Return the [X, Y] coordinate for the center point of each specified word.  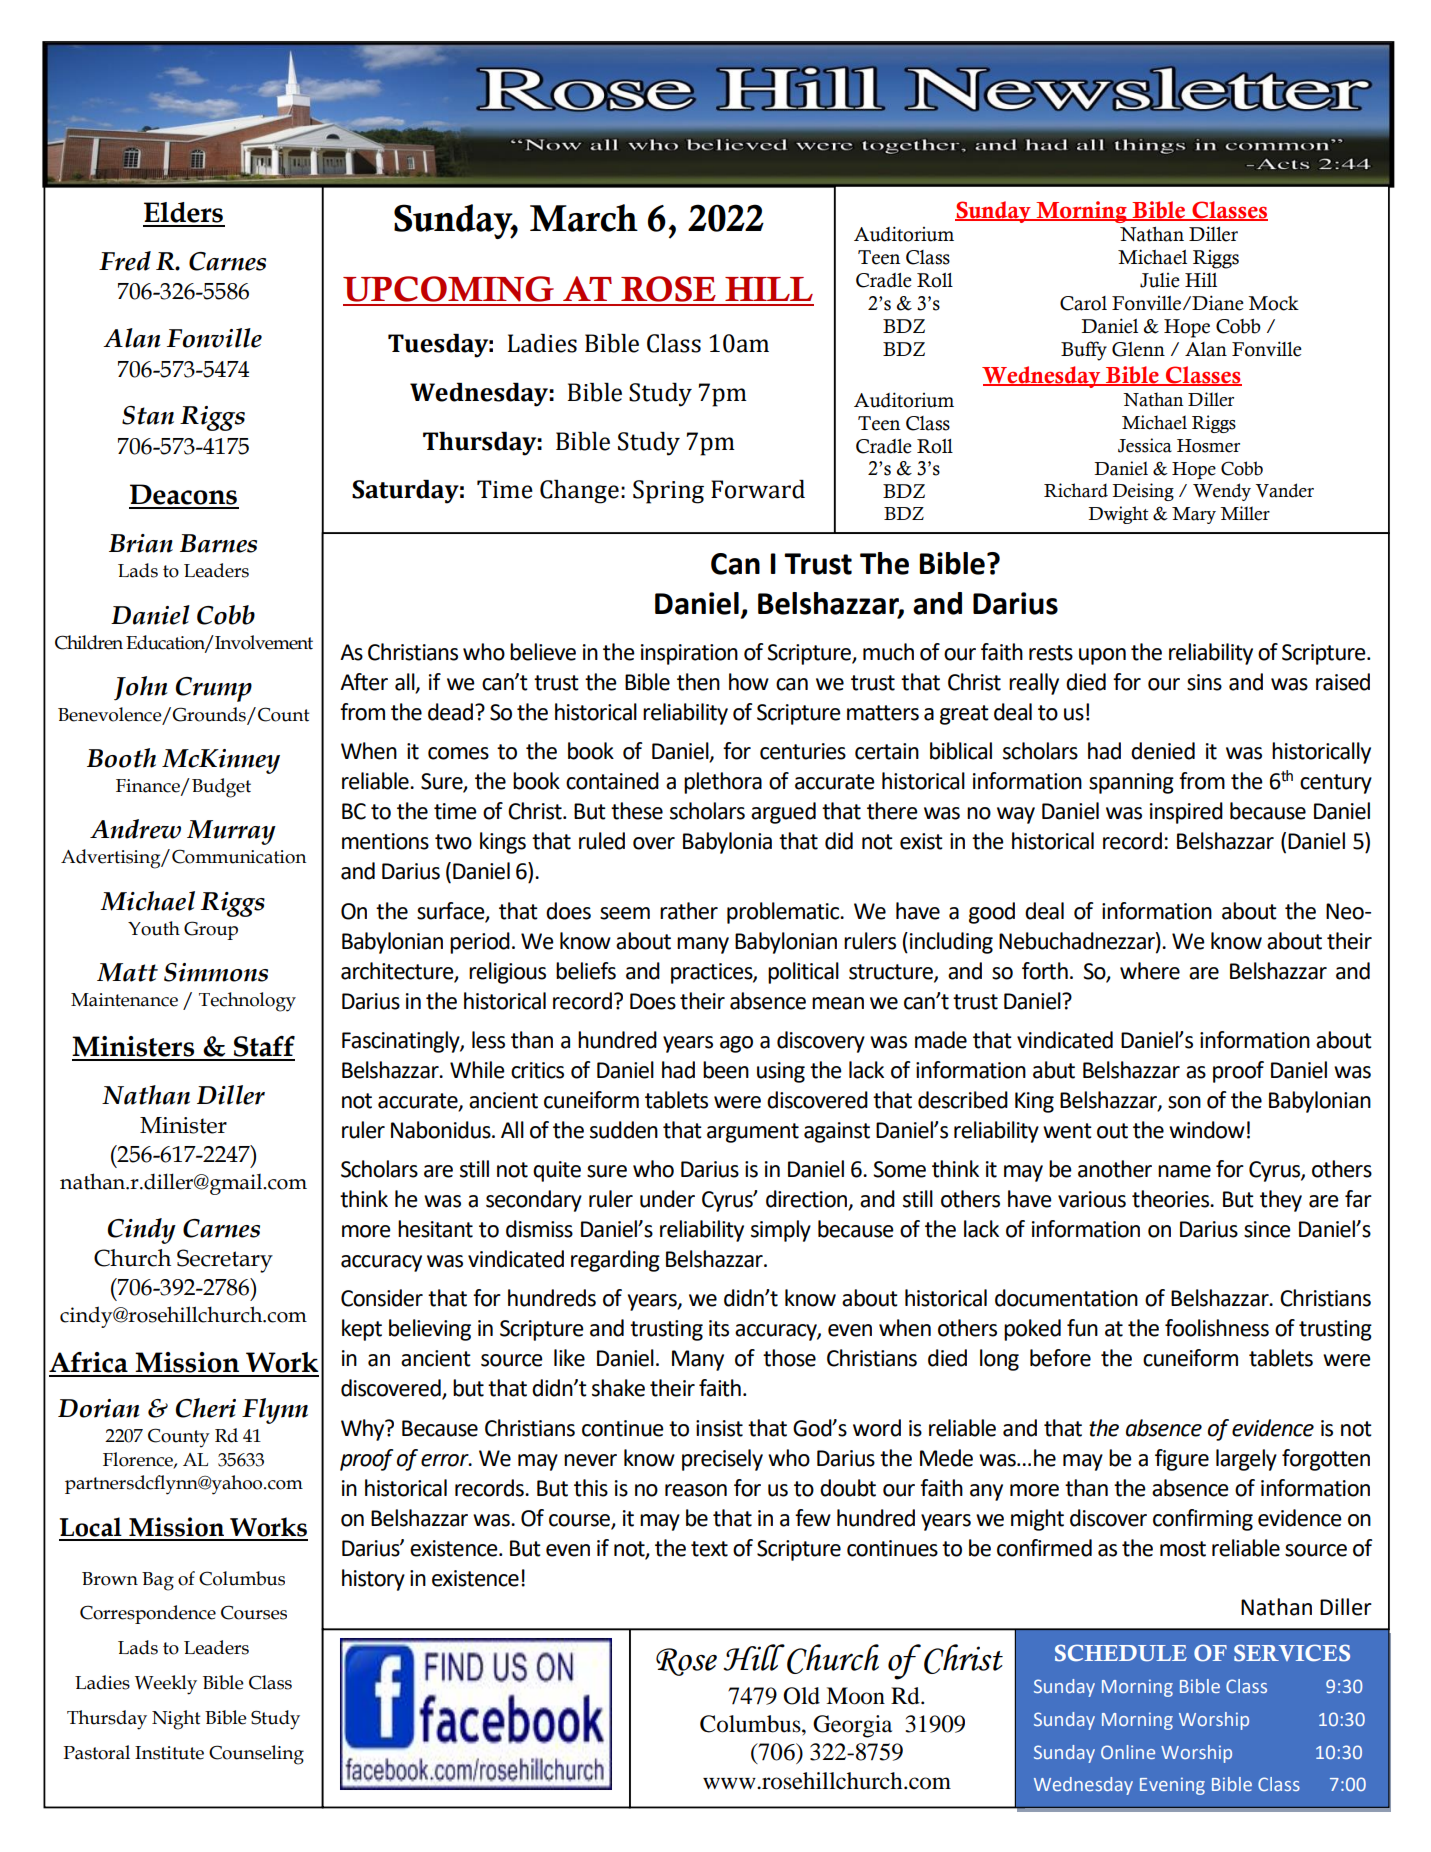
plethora [723, 783]
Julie [1160, 280]
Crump [214, 689]
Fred [125, 261]
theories [1172, 1199]
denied [1163, 751]
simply [781, 1231]
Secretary [225, 1261]
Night [176, 1720]
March [584, 218]
